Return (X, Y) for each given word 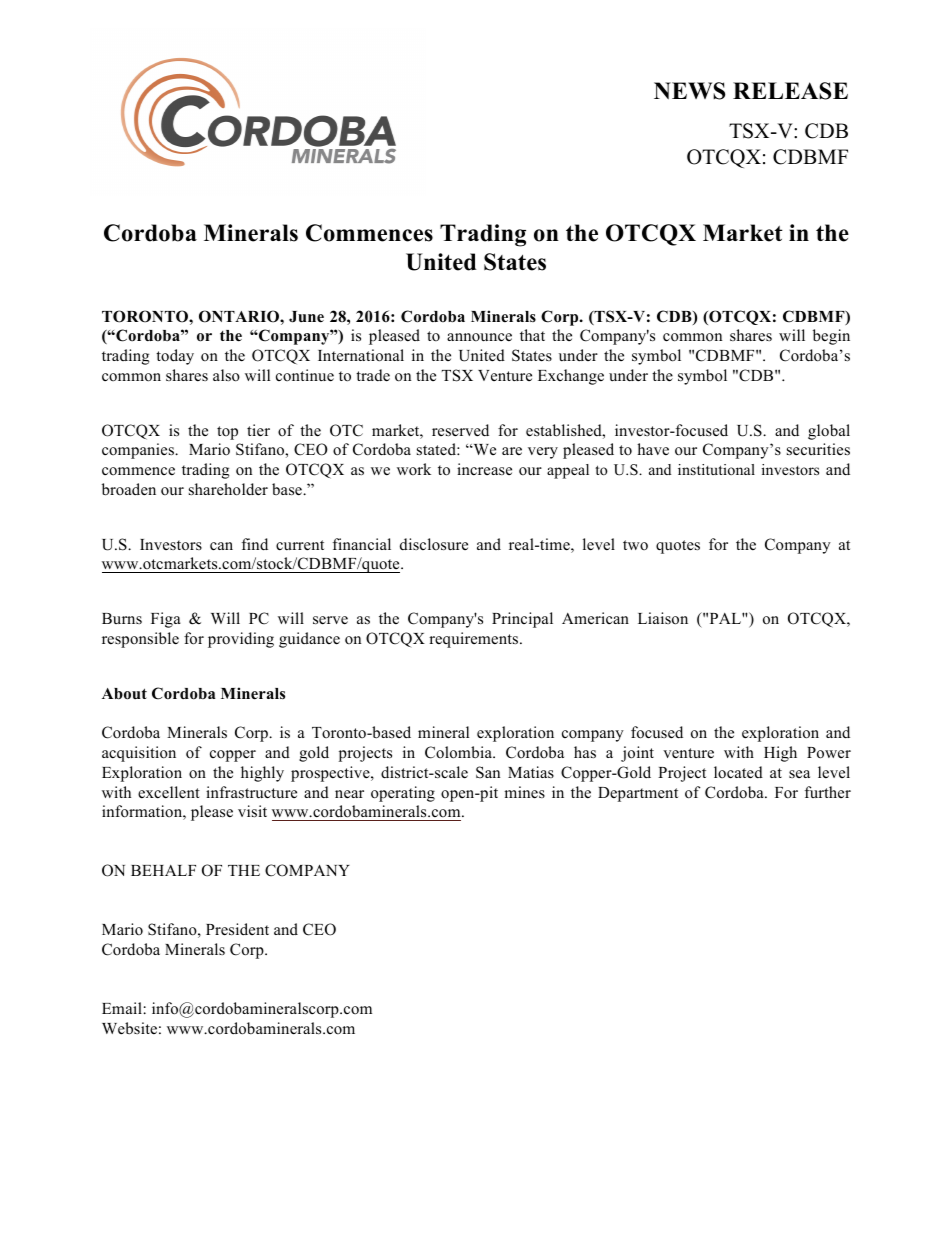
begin (831, 337)
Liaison (663, 618)
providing (241, 640)
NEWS (689, 91)
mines (524, 792)
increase (484, 469)
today (175, 357)
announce (479, 337)
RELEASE (790, 91)
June (306, 317)
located (738, 772)
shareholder (228, 489)
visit (252, 811)
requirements (475, 640)
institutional (716, 469)
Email (122, 1008)
